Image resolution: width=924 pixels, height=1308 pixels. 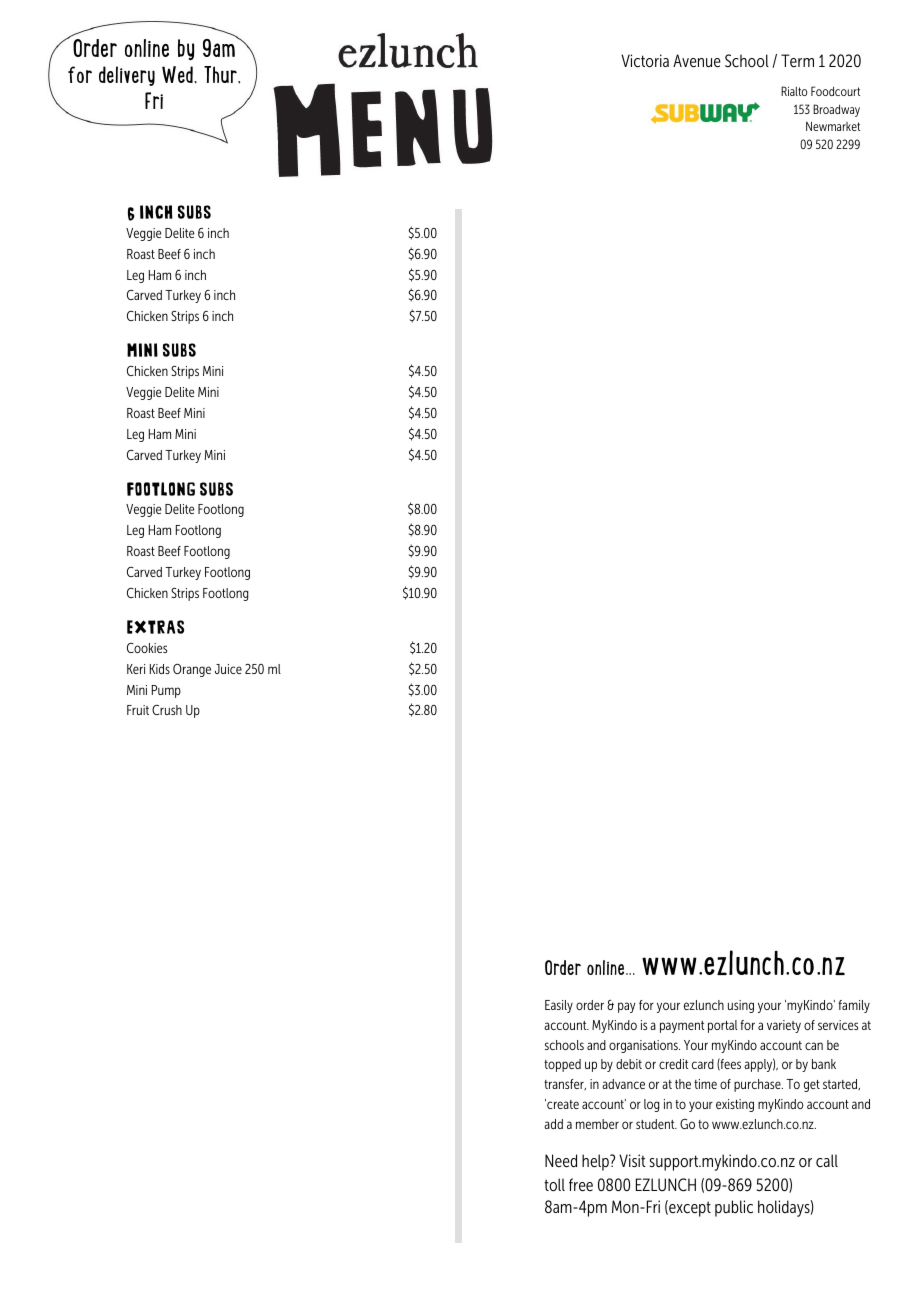 What do you see at coordinates (645, 61) in the document?
I see `Victoria` at bounding box center [645, 61].
